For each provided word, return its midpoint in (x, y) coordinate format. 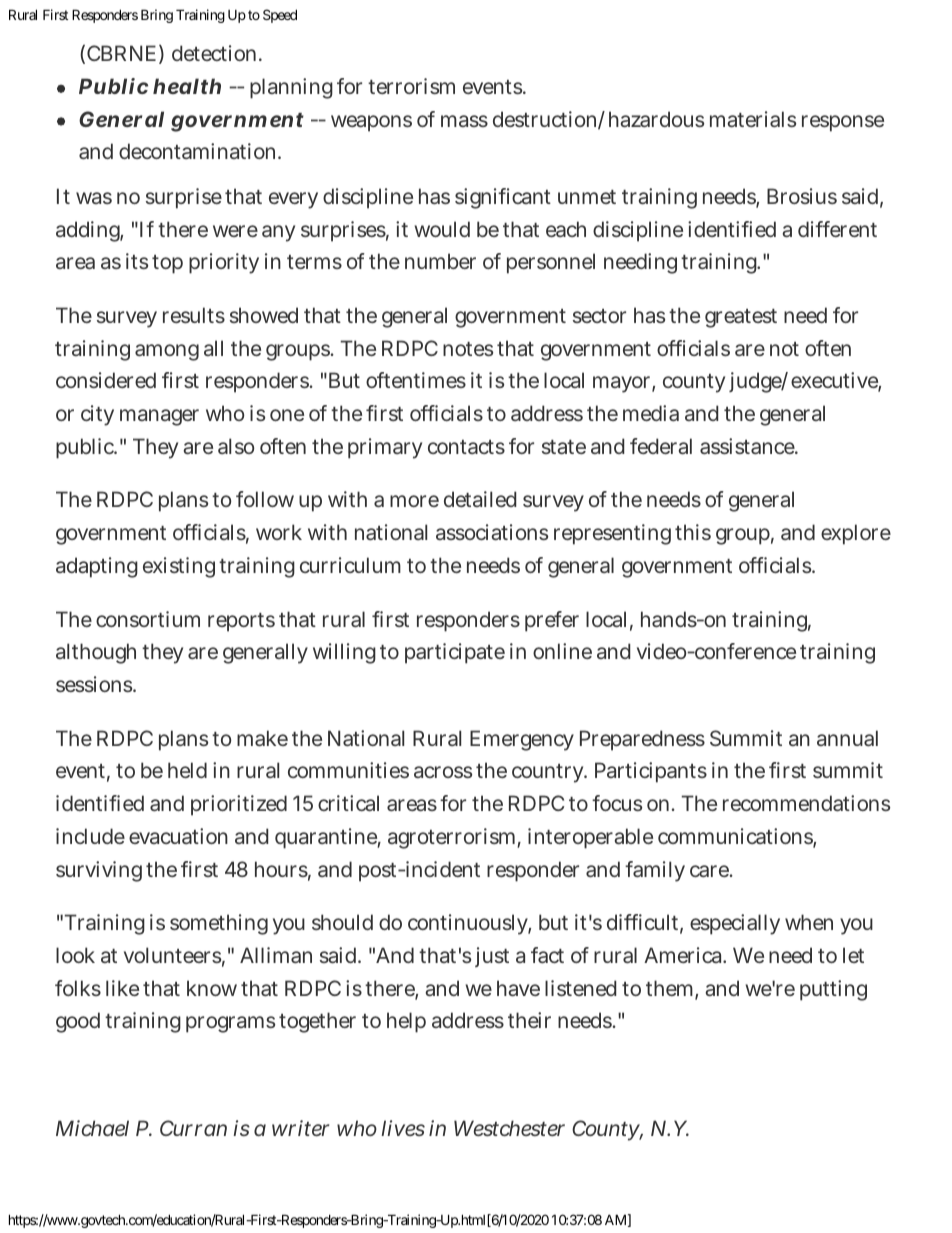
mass (464, 121)
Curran (193, 1128)
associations (492, 532)
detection (216, 53)
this (693, 532)
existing (179, 567)
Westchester (509, 1128)
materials (753, 119)
